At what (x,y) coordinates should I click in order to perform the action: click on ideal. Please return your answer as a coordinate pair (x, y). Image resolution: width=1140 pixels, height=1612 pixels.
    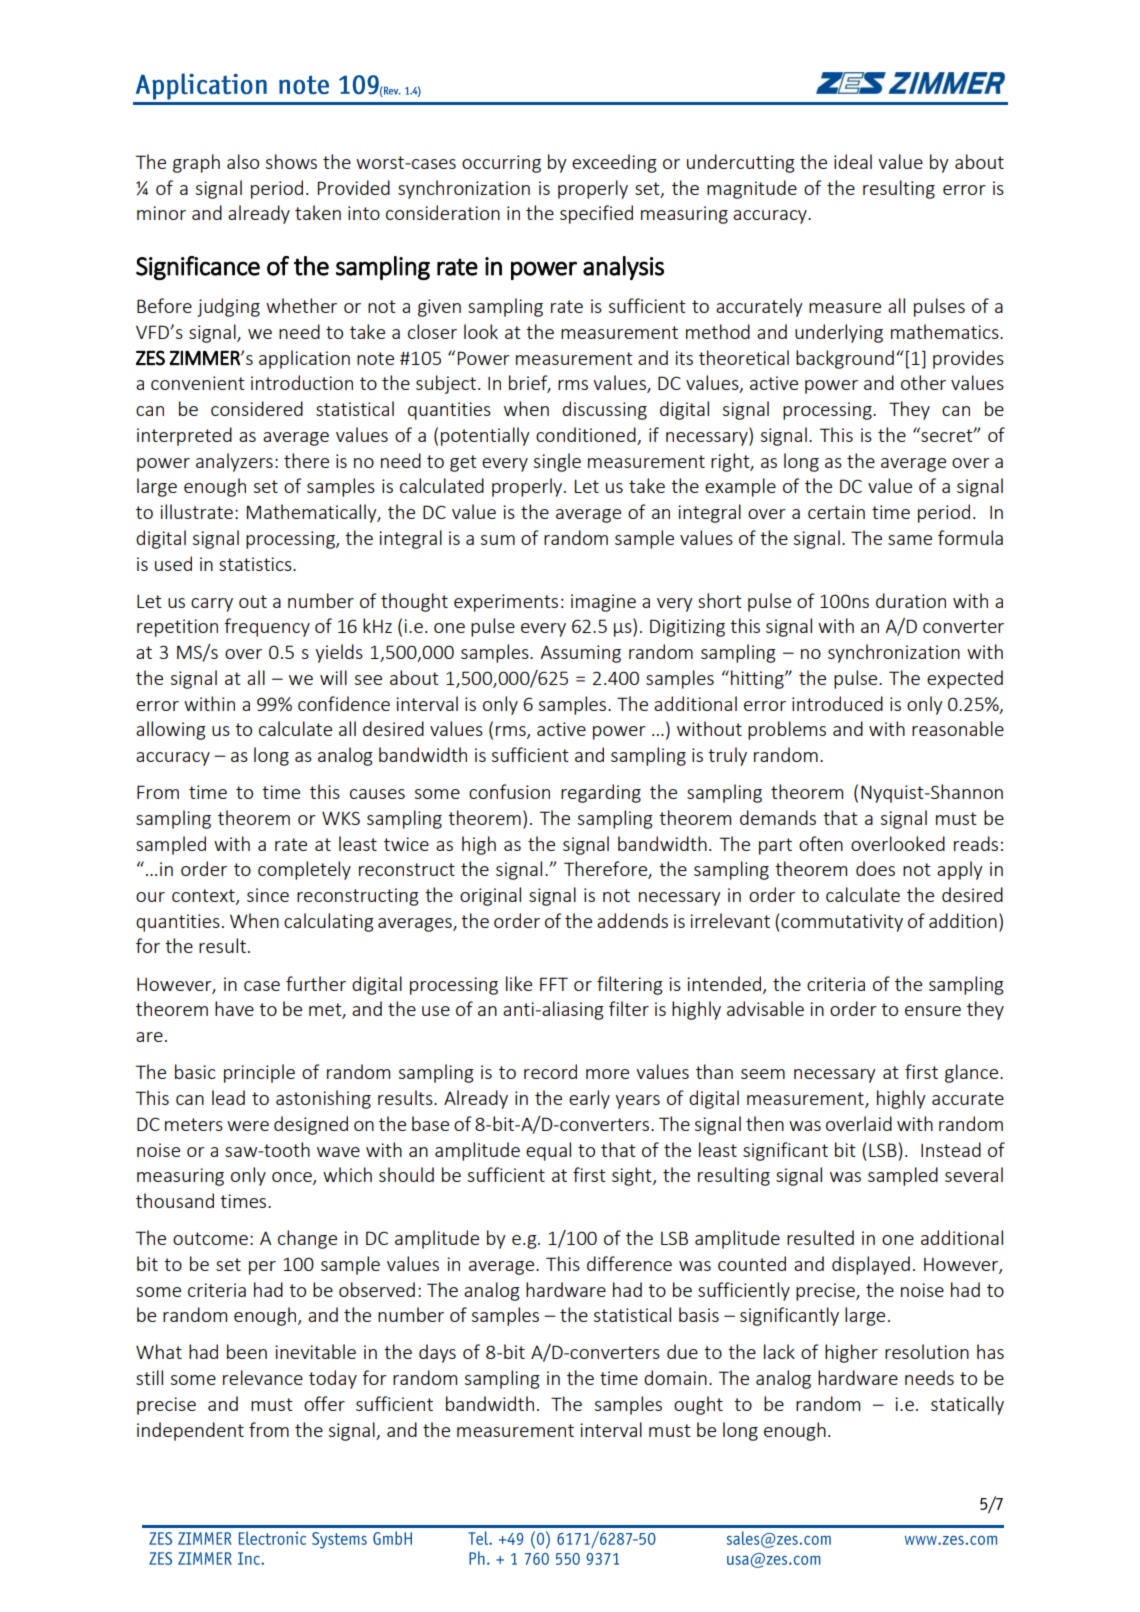
    Looking at the image, I should click on (853, 161).
